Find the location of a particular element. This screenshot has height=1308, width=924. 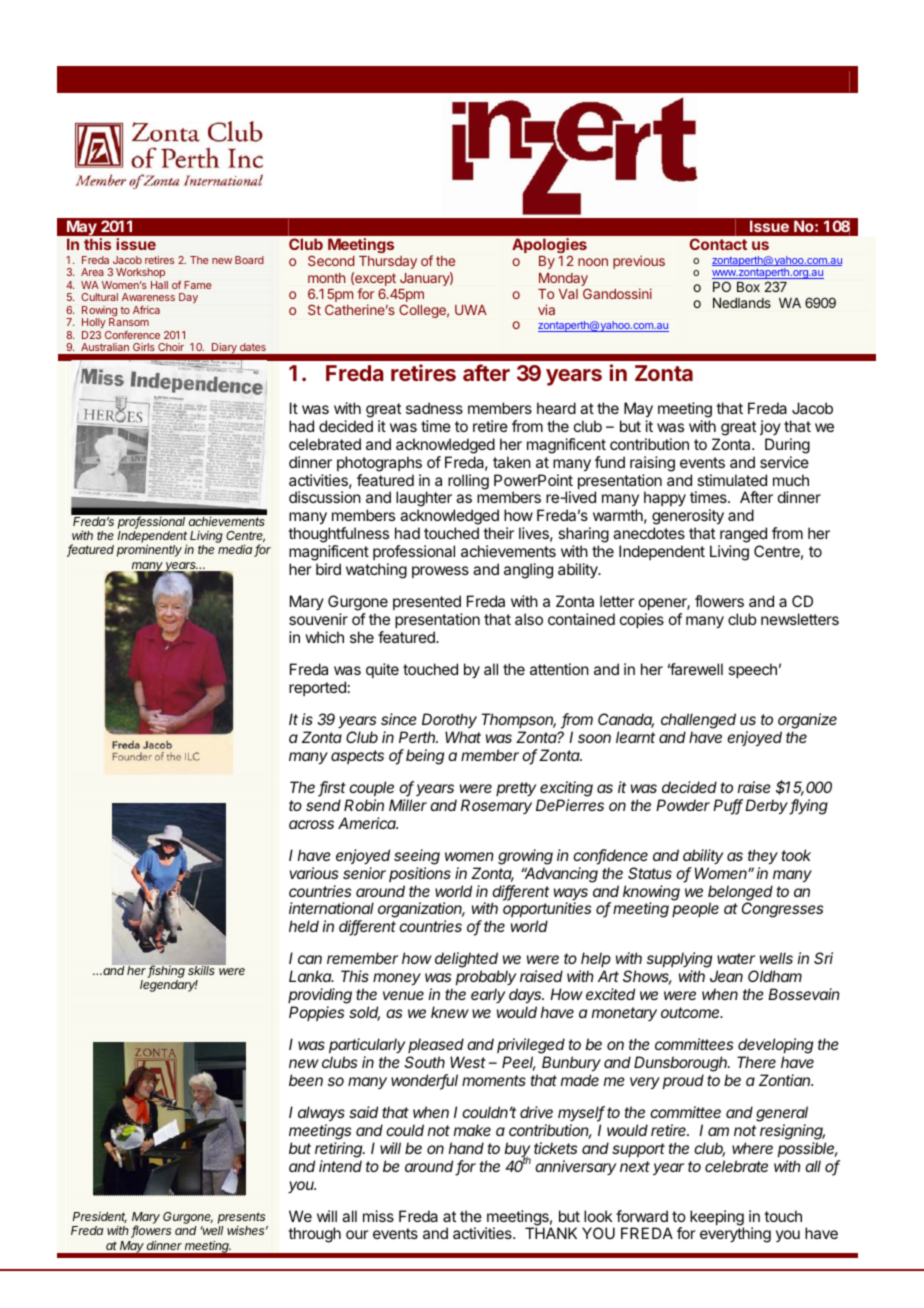

delighted is located at coordinates (467, 961).
